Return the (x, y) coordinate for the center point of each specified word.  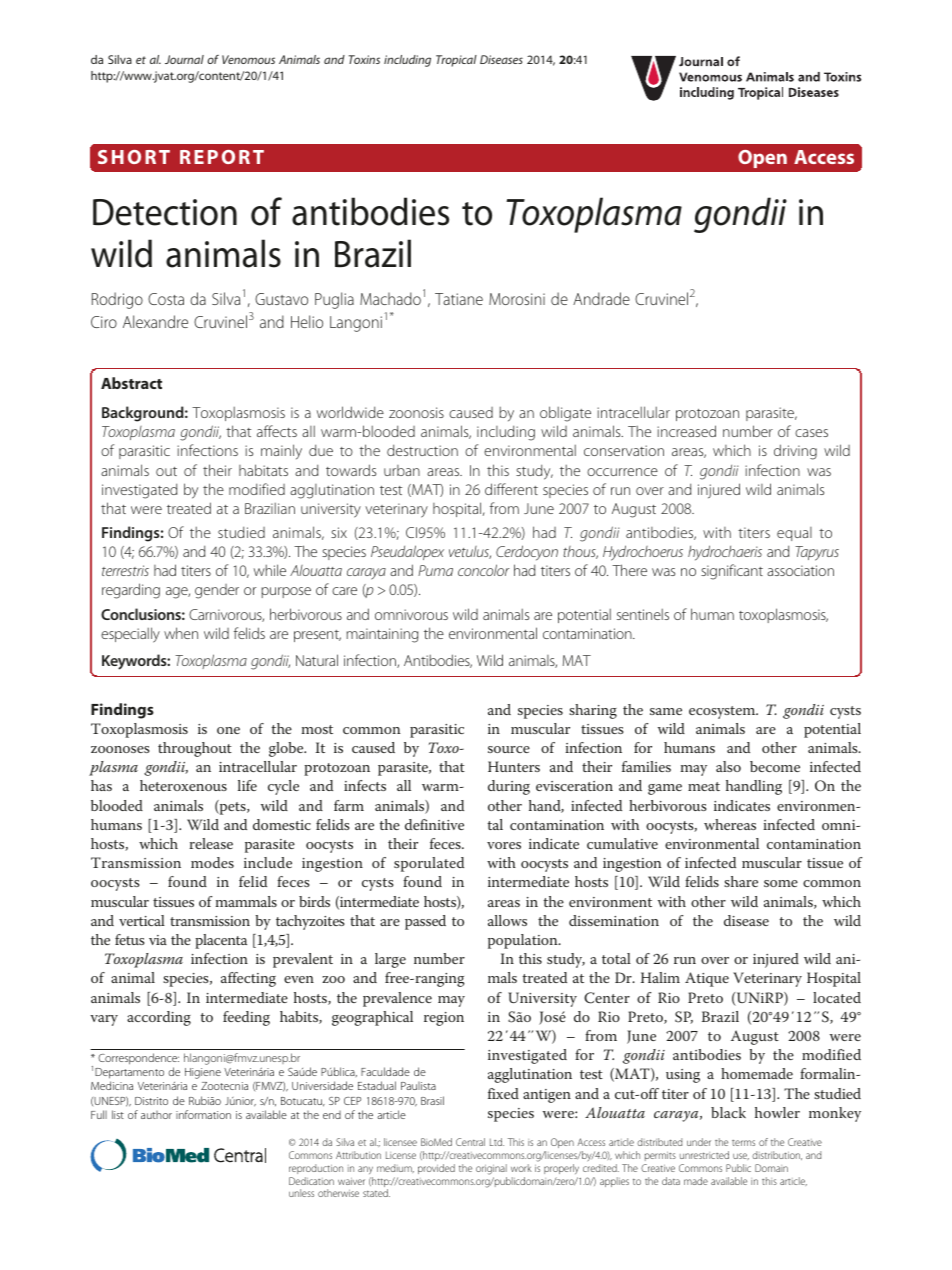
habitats (263, 470)
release (211, 843)
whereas (730, 824)
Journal (184, 59)
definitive (434, 824)
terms (743, 1143)
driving (795, 452)
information (203, 1114)
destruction (422, 450)
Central (470, 1142)
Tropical (456, 61)
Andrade (601, 298)
